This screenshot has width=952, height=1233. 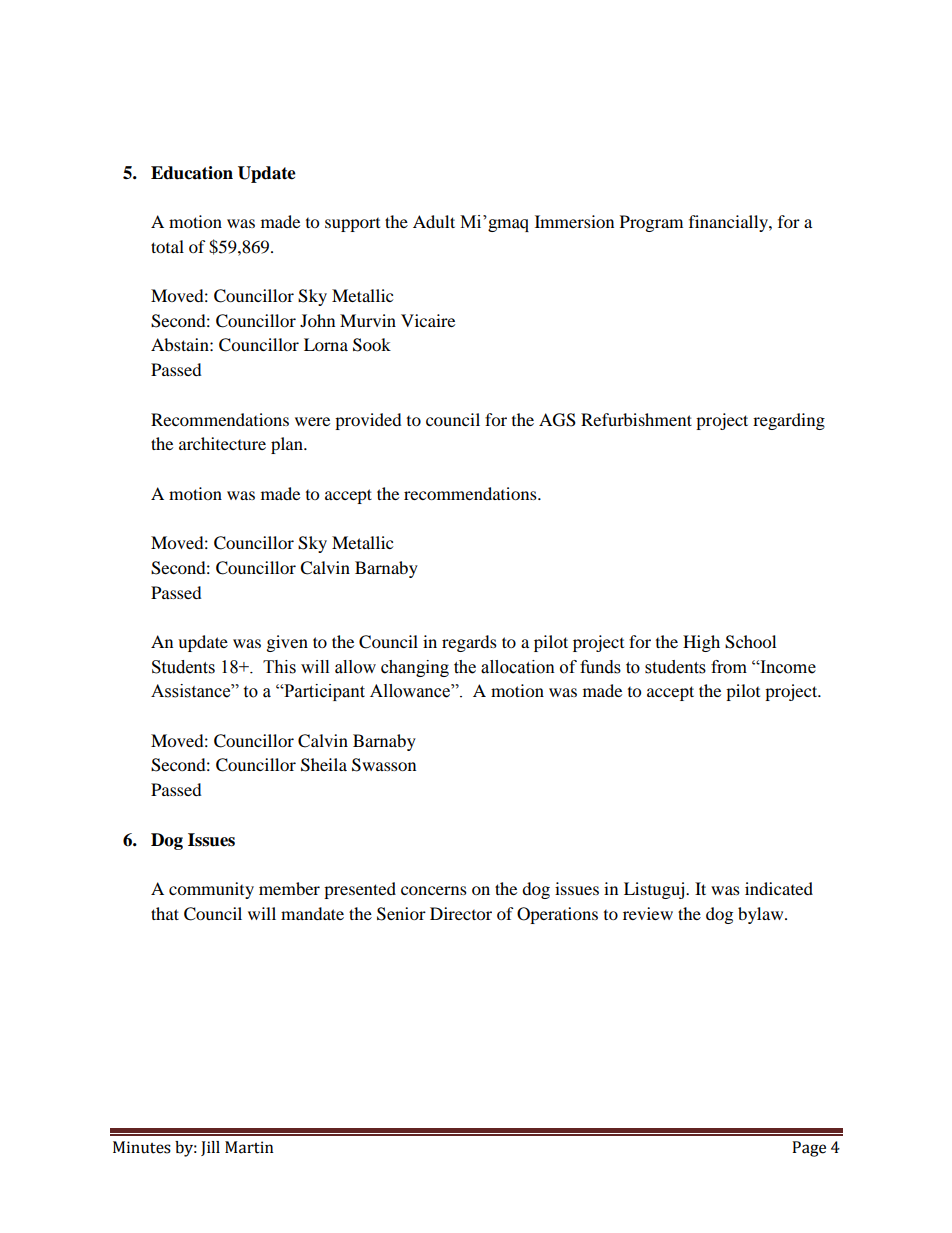 I want to click on Adult, so click(x=434, y=221).
